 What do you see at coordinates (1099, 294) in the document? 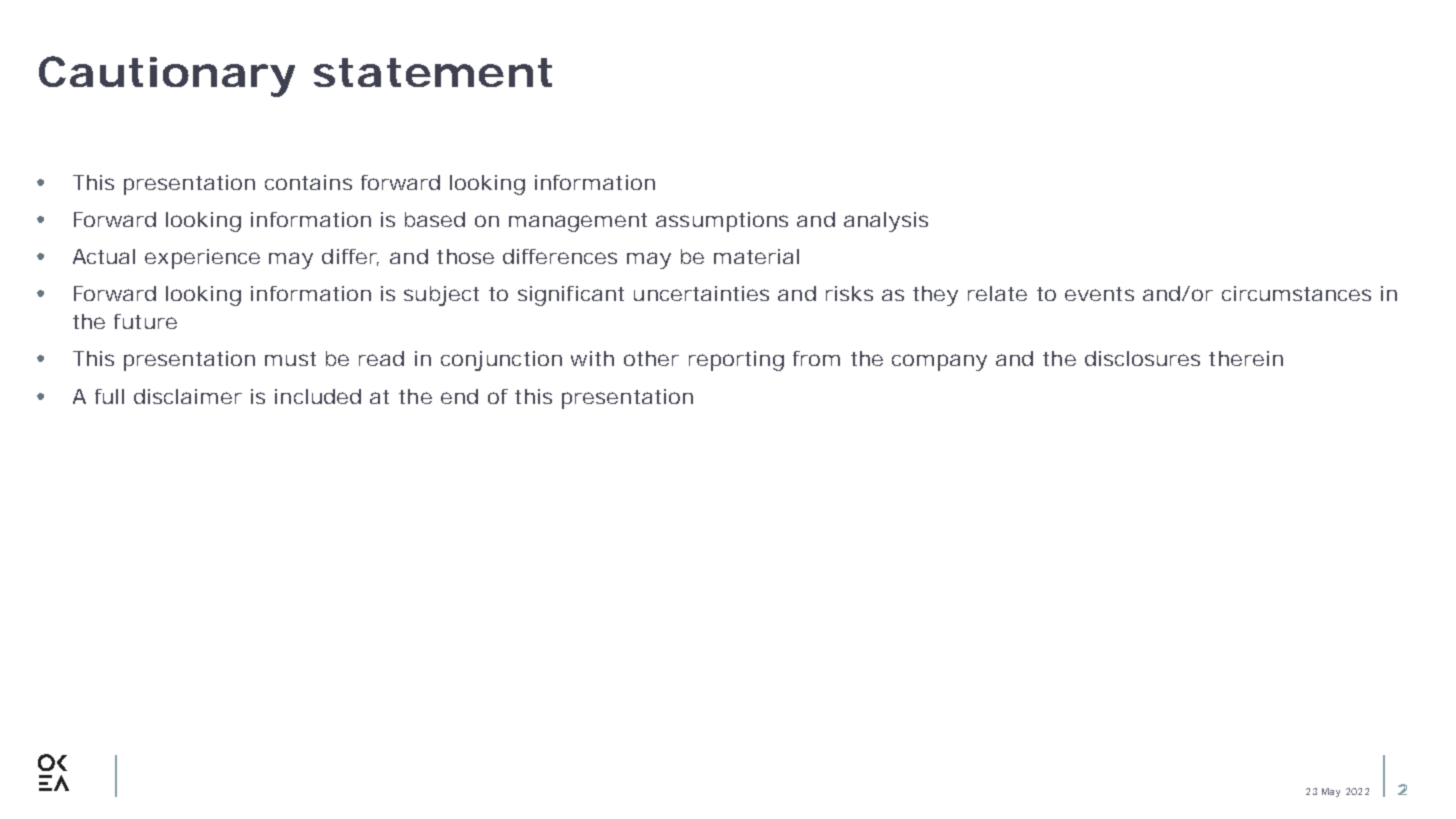
I see `events` at bounding box center [1099, 294].
